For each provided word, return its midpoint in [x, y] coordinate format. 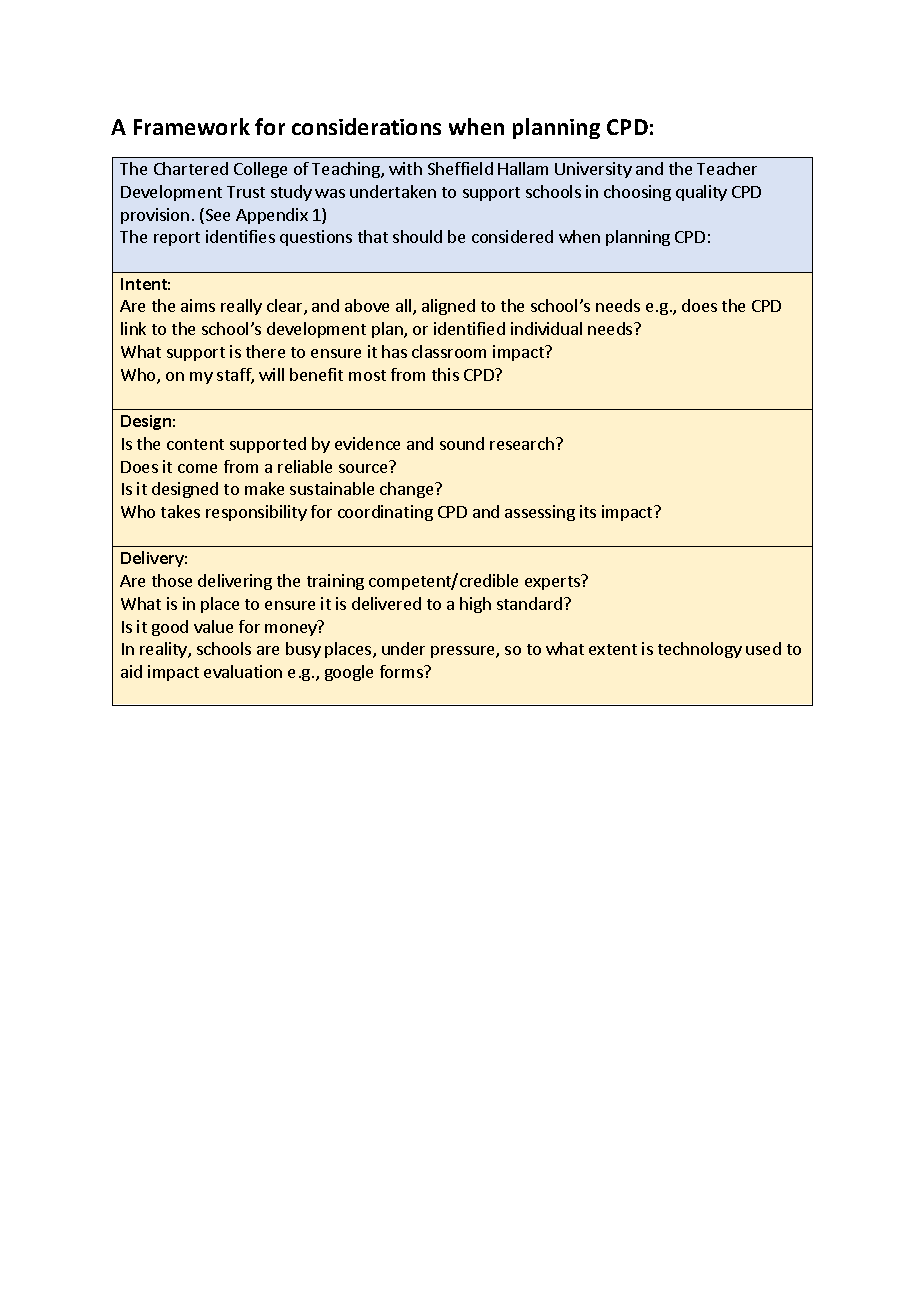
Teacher [727, 168]
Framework [192, 126]
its [588, 511]
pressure [464, 652]
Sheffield [460, 168]
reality [164, 650]
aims [198, 305]
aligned [448, 307]
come [197, 468]
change [408, 490]
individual [546, 328]
